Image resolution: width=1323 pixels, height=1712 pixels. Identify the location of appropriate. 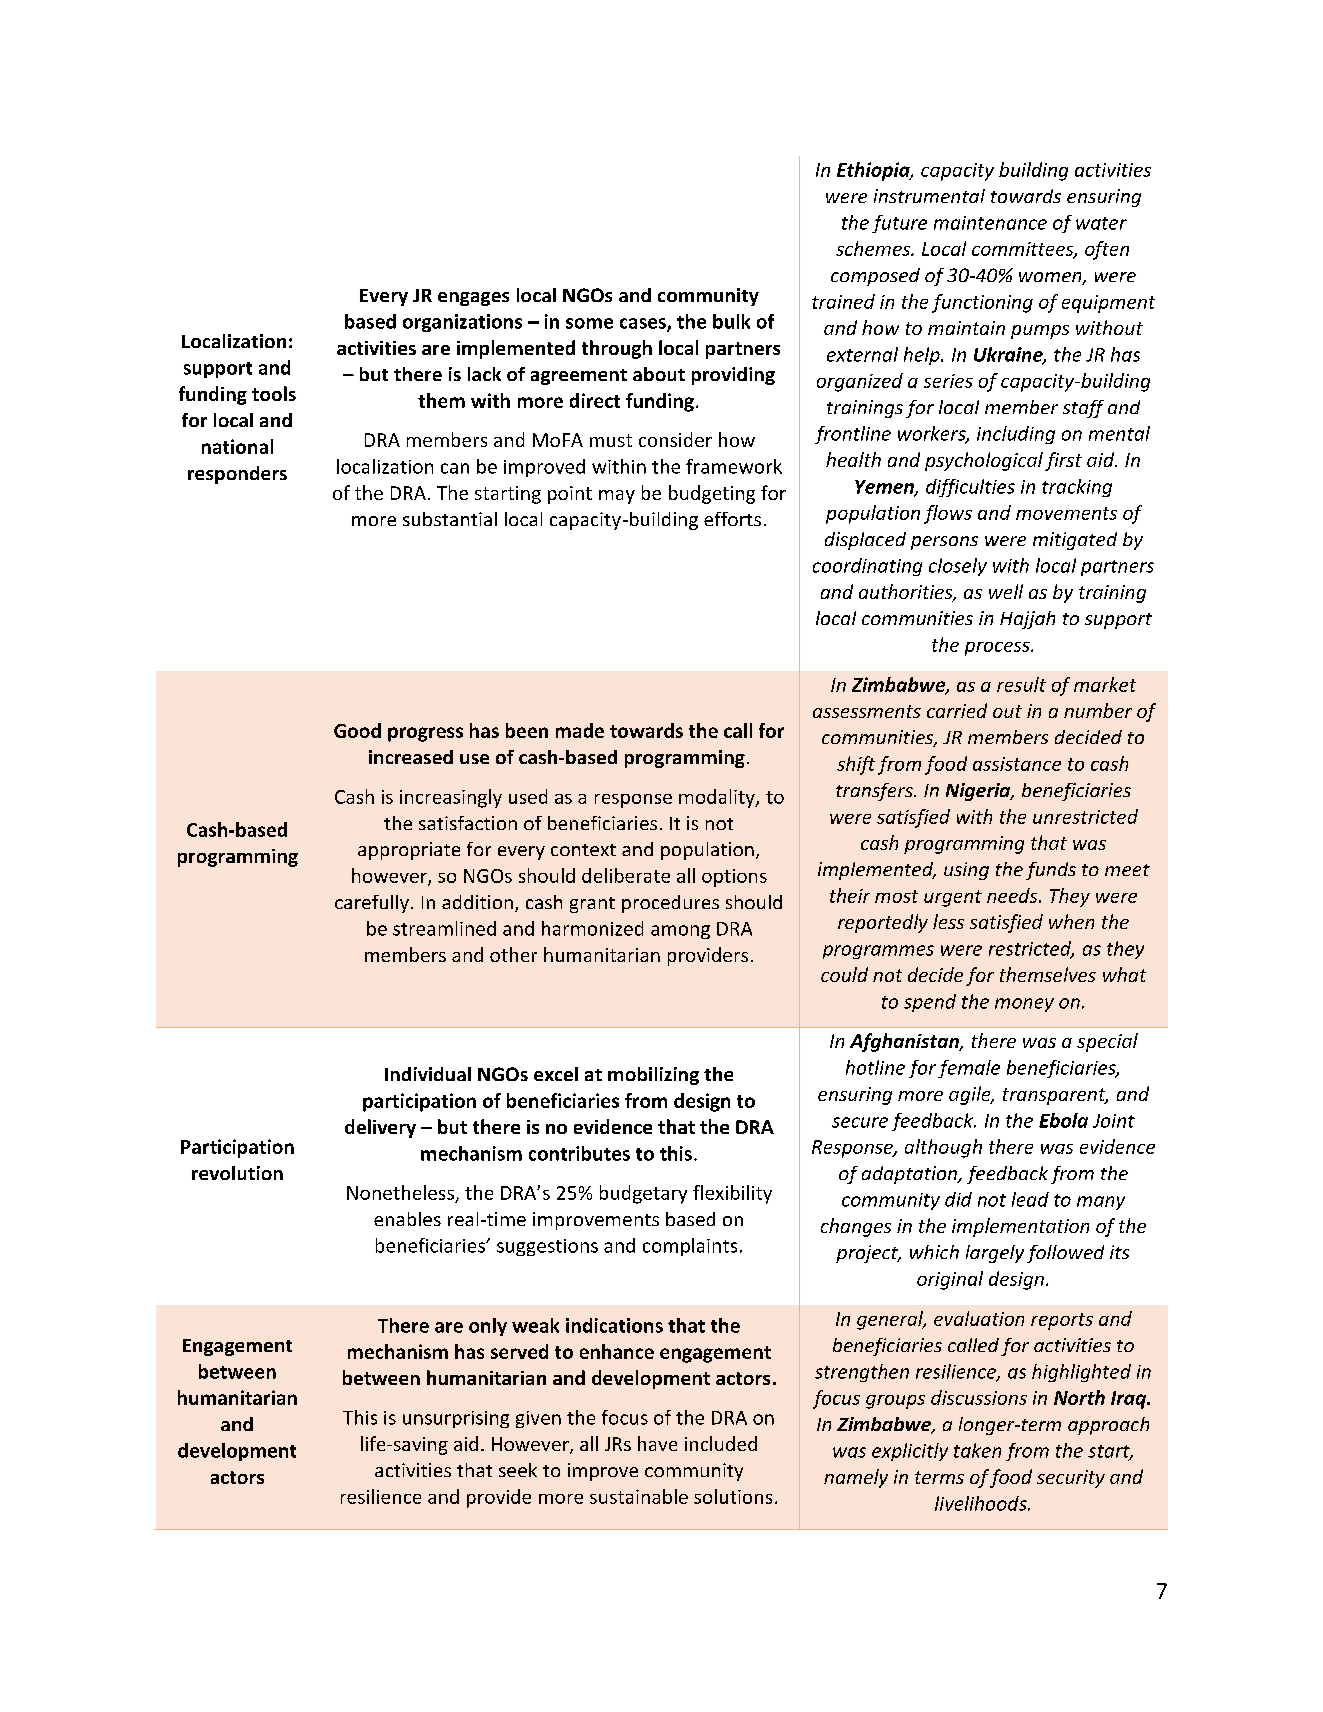
(409, 851).
